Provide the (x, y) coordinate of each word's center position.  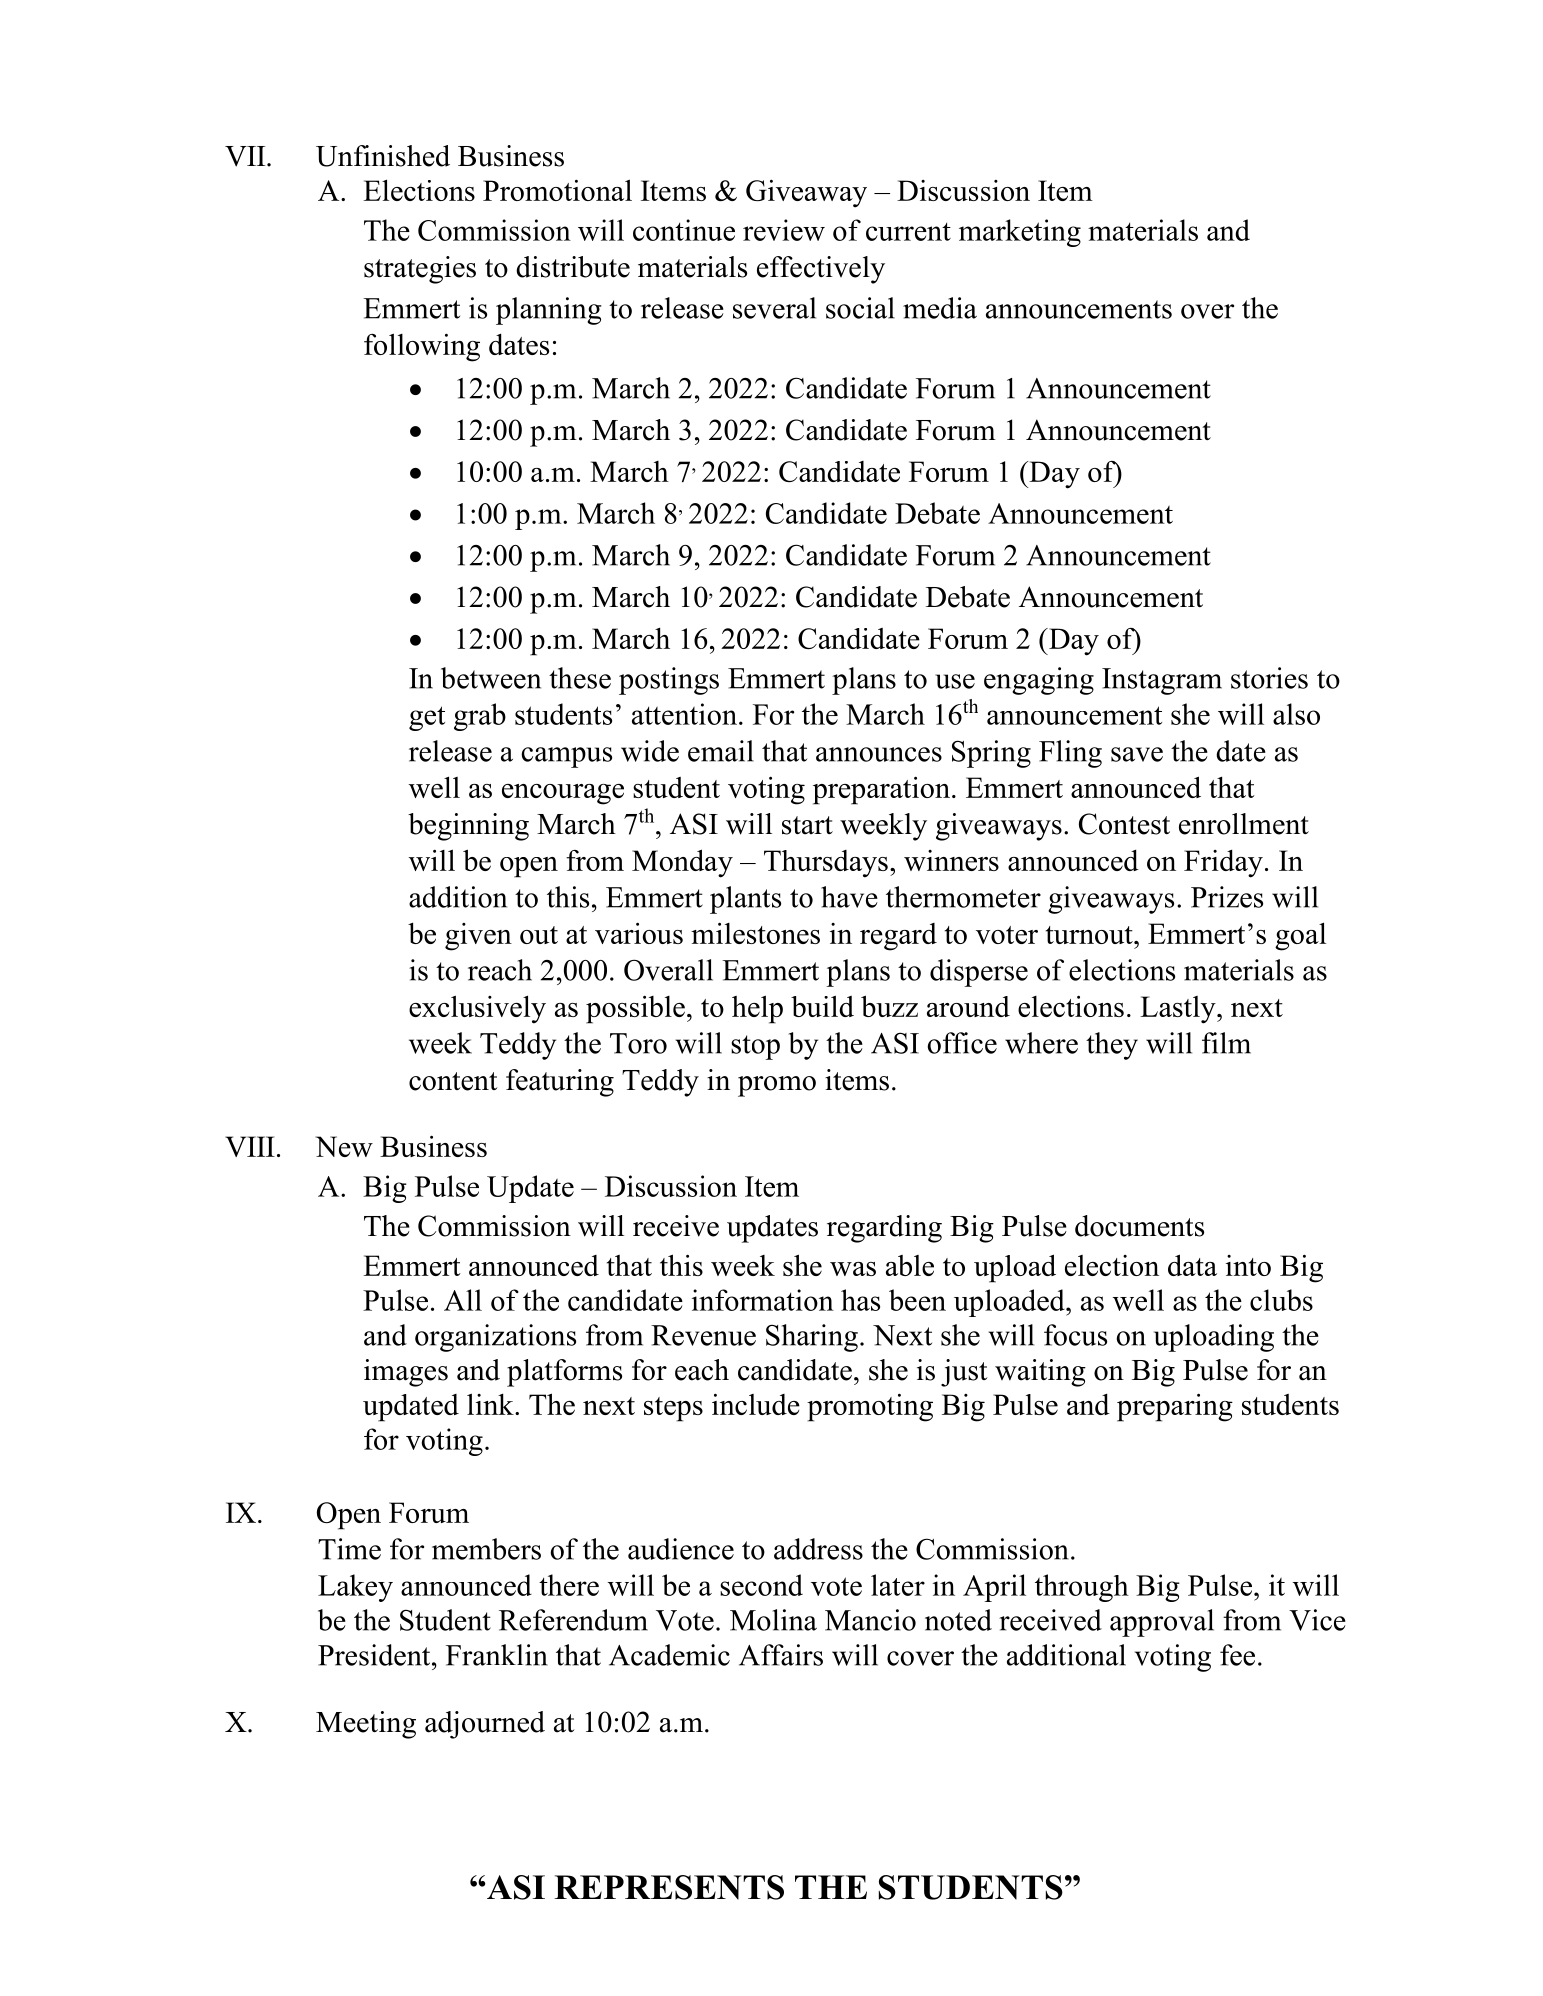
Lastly (1179, 1010)
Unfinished (383, 156)
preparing (1175, 1407)
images (406, 1373)
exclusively (477, 1009)
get (427, 718)
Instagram (1162, 681)
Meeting (366, 1725)
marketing (1020, 233)
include (756, 1404)
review (784, 230)
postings (669, 681)
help (757, 1009)
